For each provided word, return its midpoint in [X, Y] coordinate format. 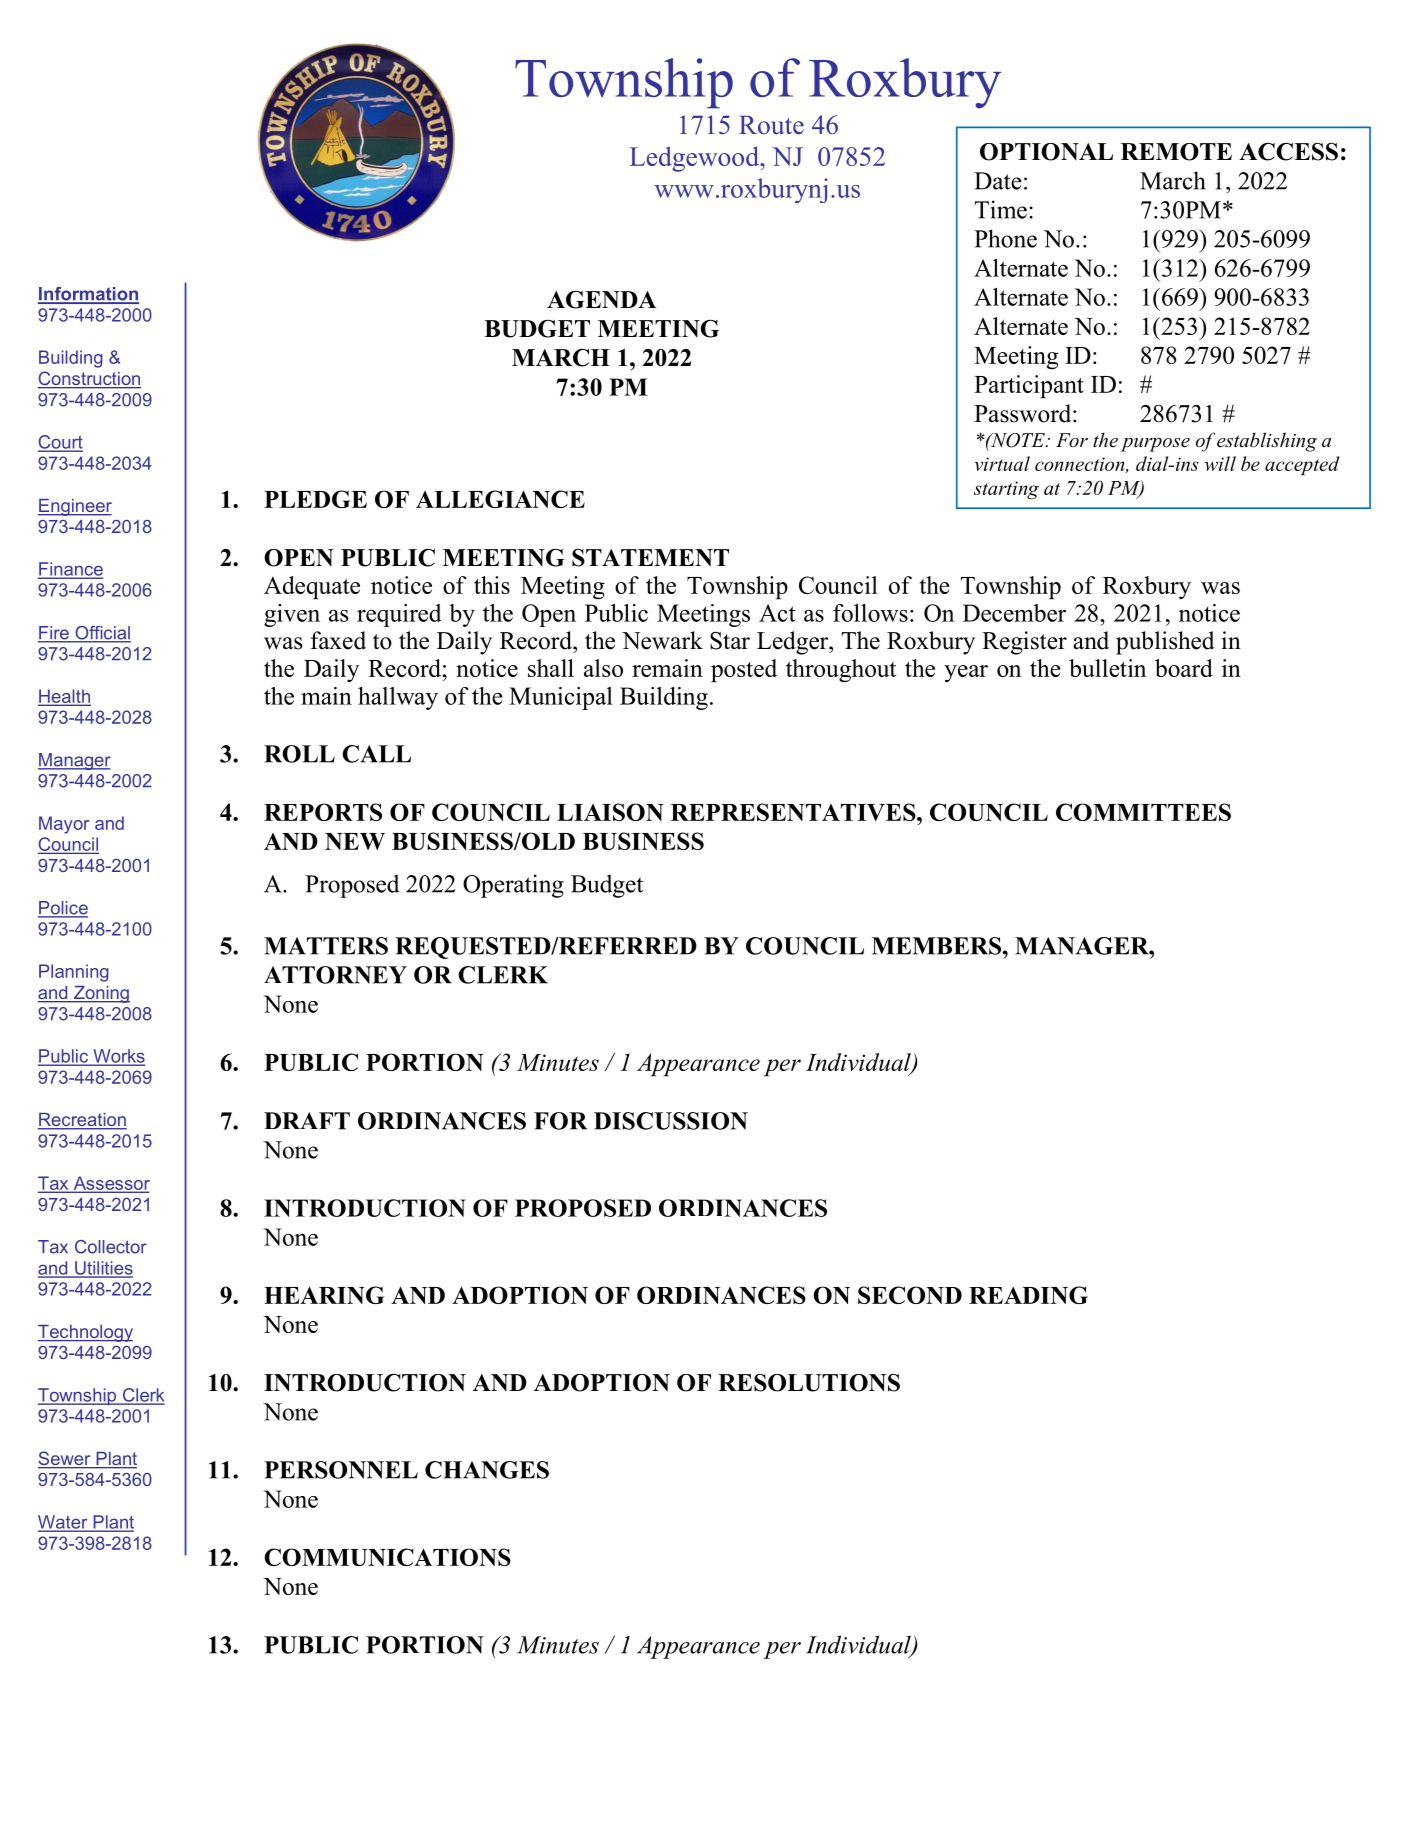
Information [88, 295]
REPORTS [323, 812]
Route [771, 125]
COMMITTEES [1143, 812]
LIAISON [610, 812]
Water [64, 1523]
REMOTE [1176, 152]
